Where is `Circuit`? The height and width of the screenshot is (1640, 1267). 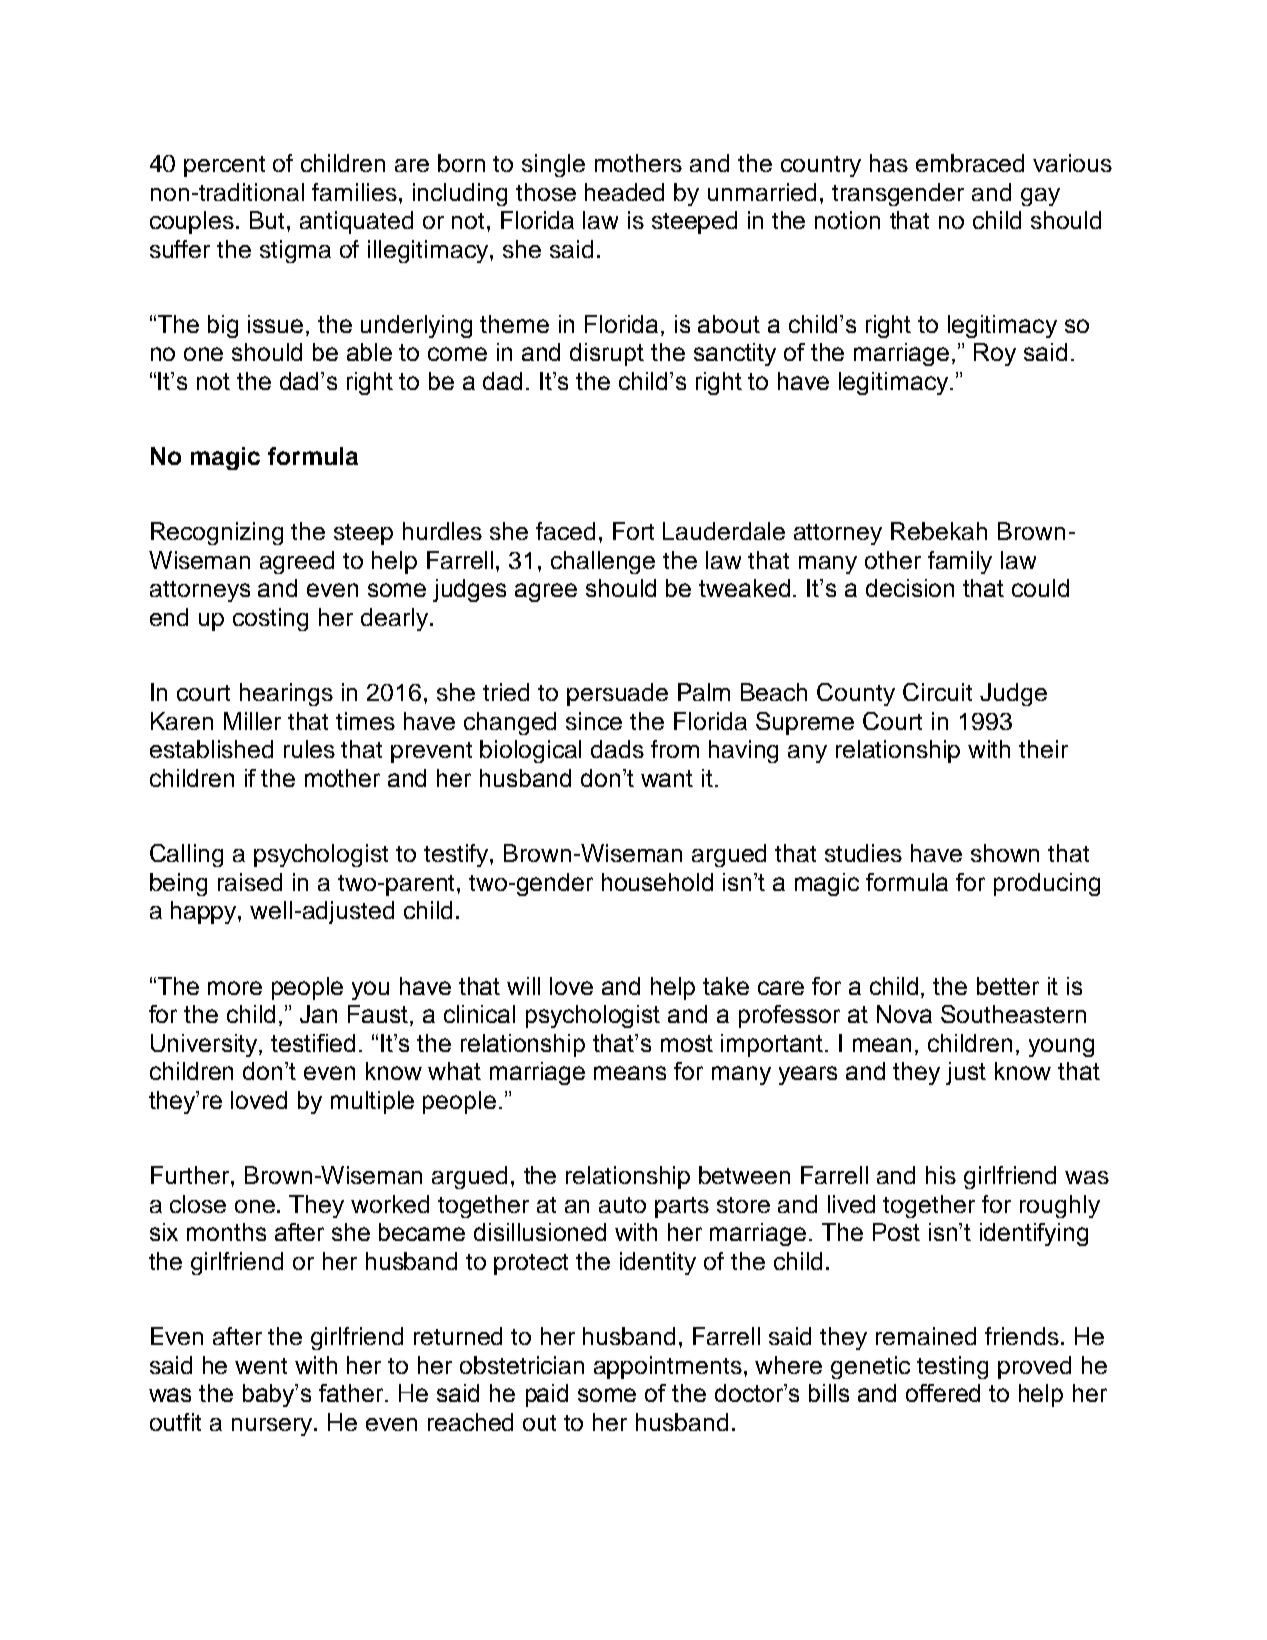
Circuit is located at coordinates (937, 692).
